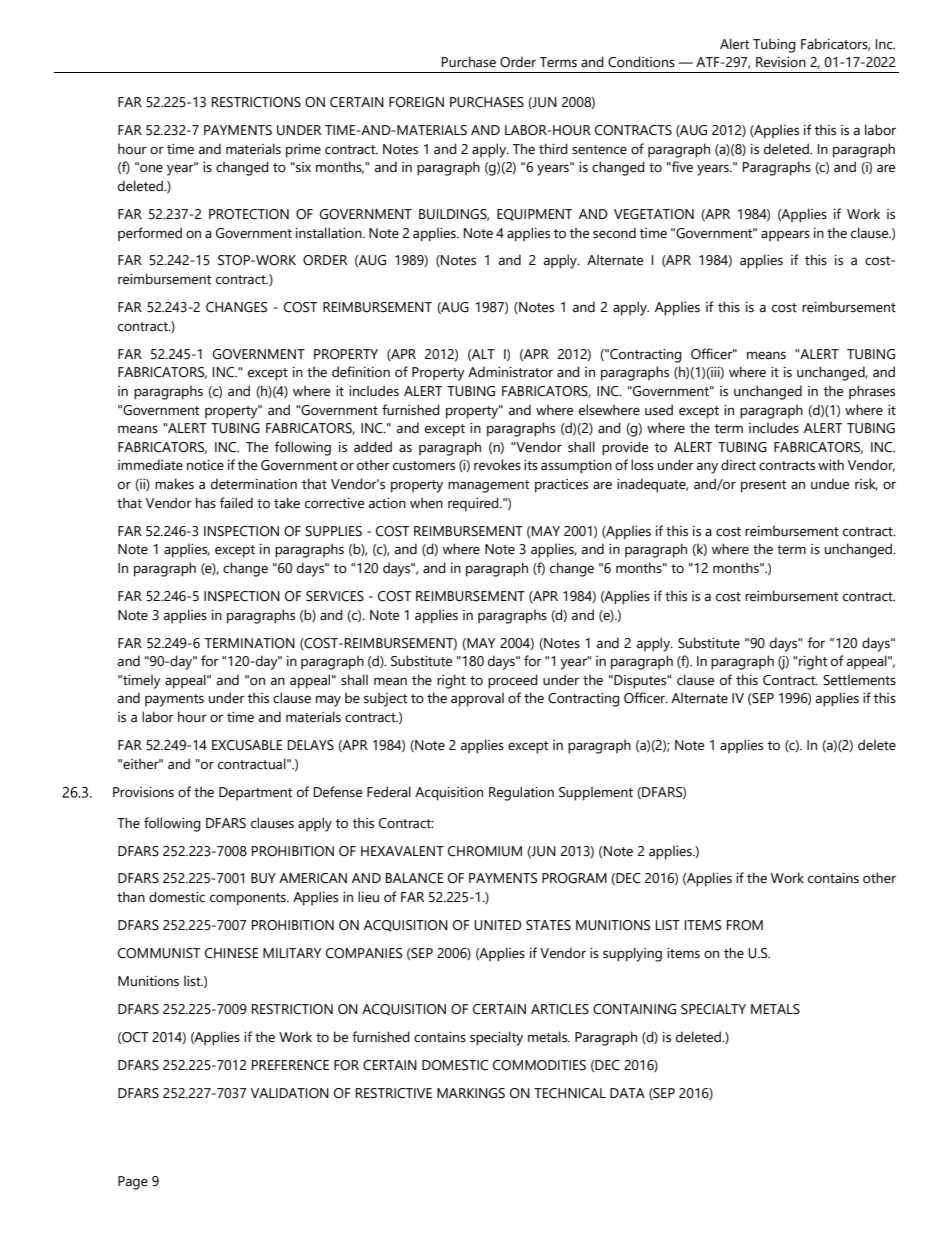 This screenshot has height=1233, width=952. I want to click on Page, so click(133, 1183).
